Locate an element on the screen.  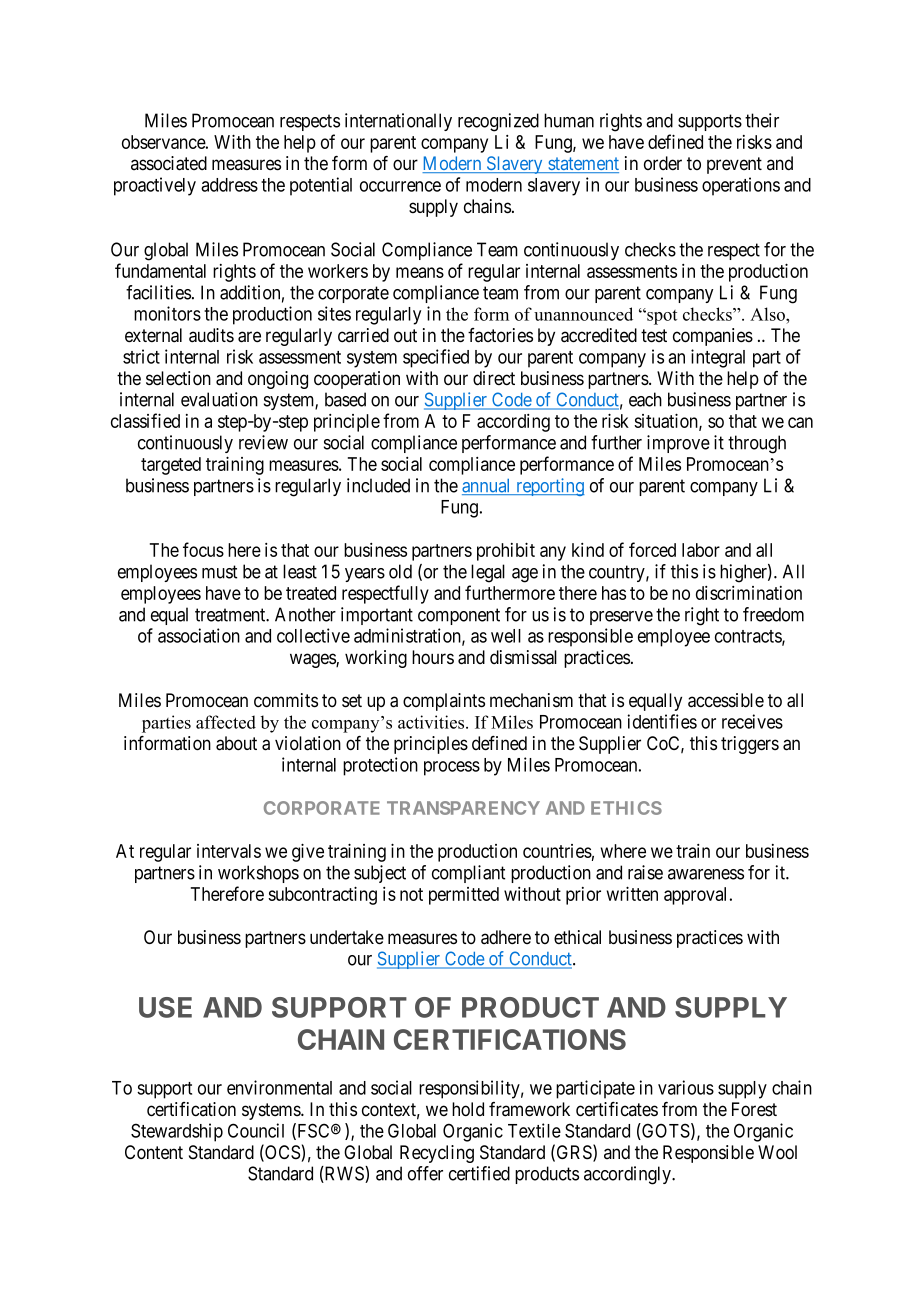
intervals is located at coordinates (229, 851).
